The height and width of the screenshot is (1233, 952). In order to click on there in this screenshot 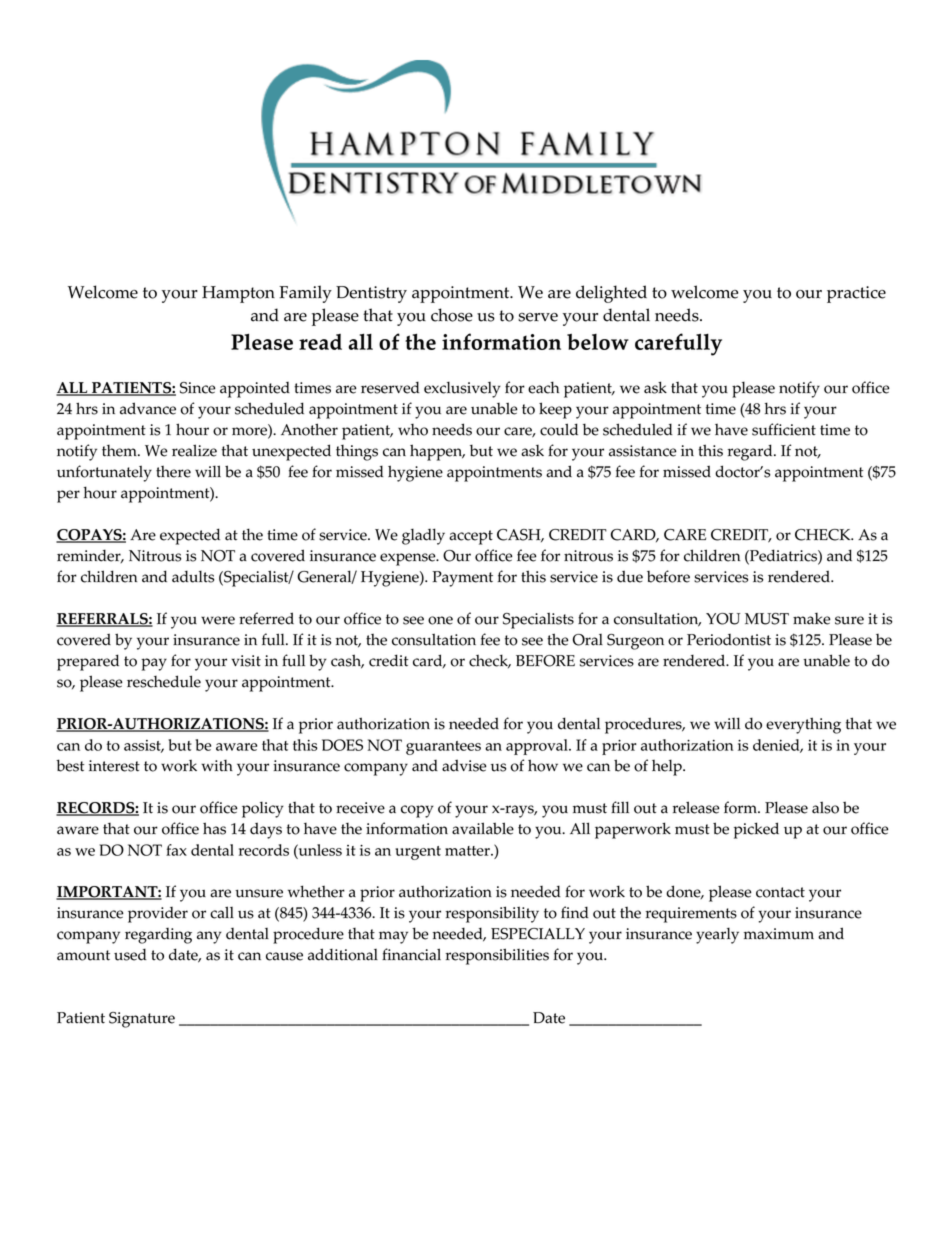, I will do `click(173, 472)`.
